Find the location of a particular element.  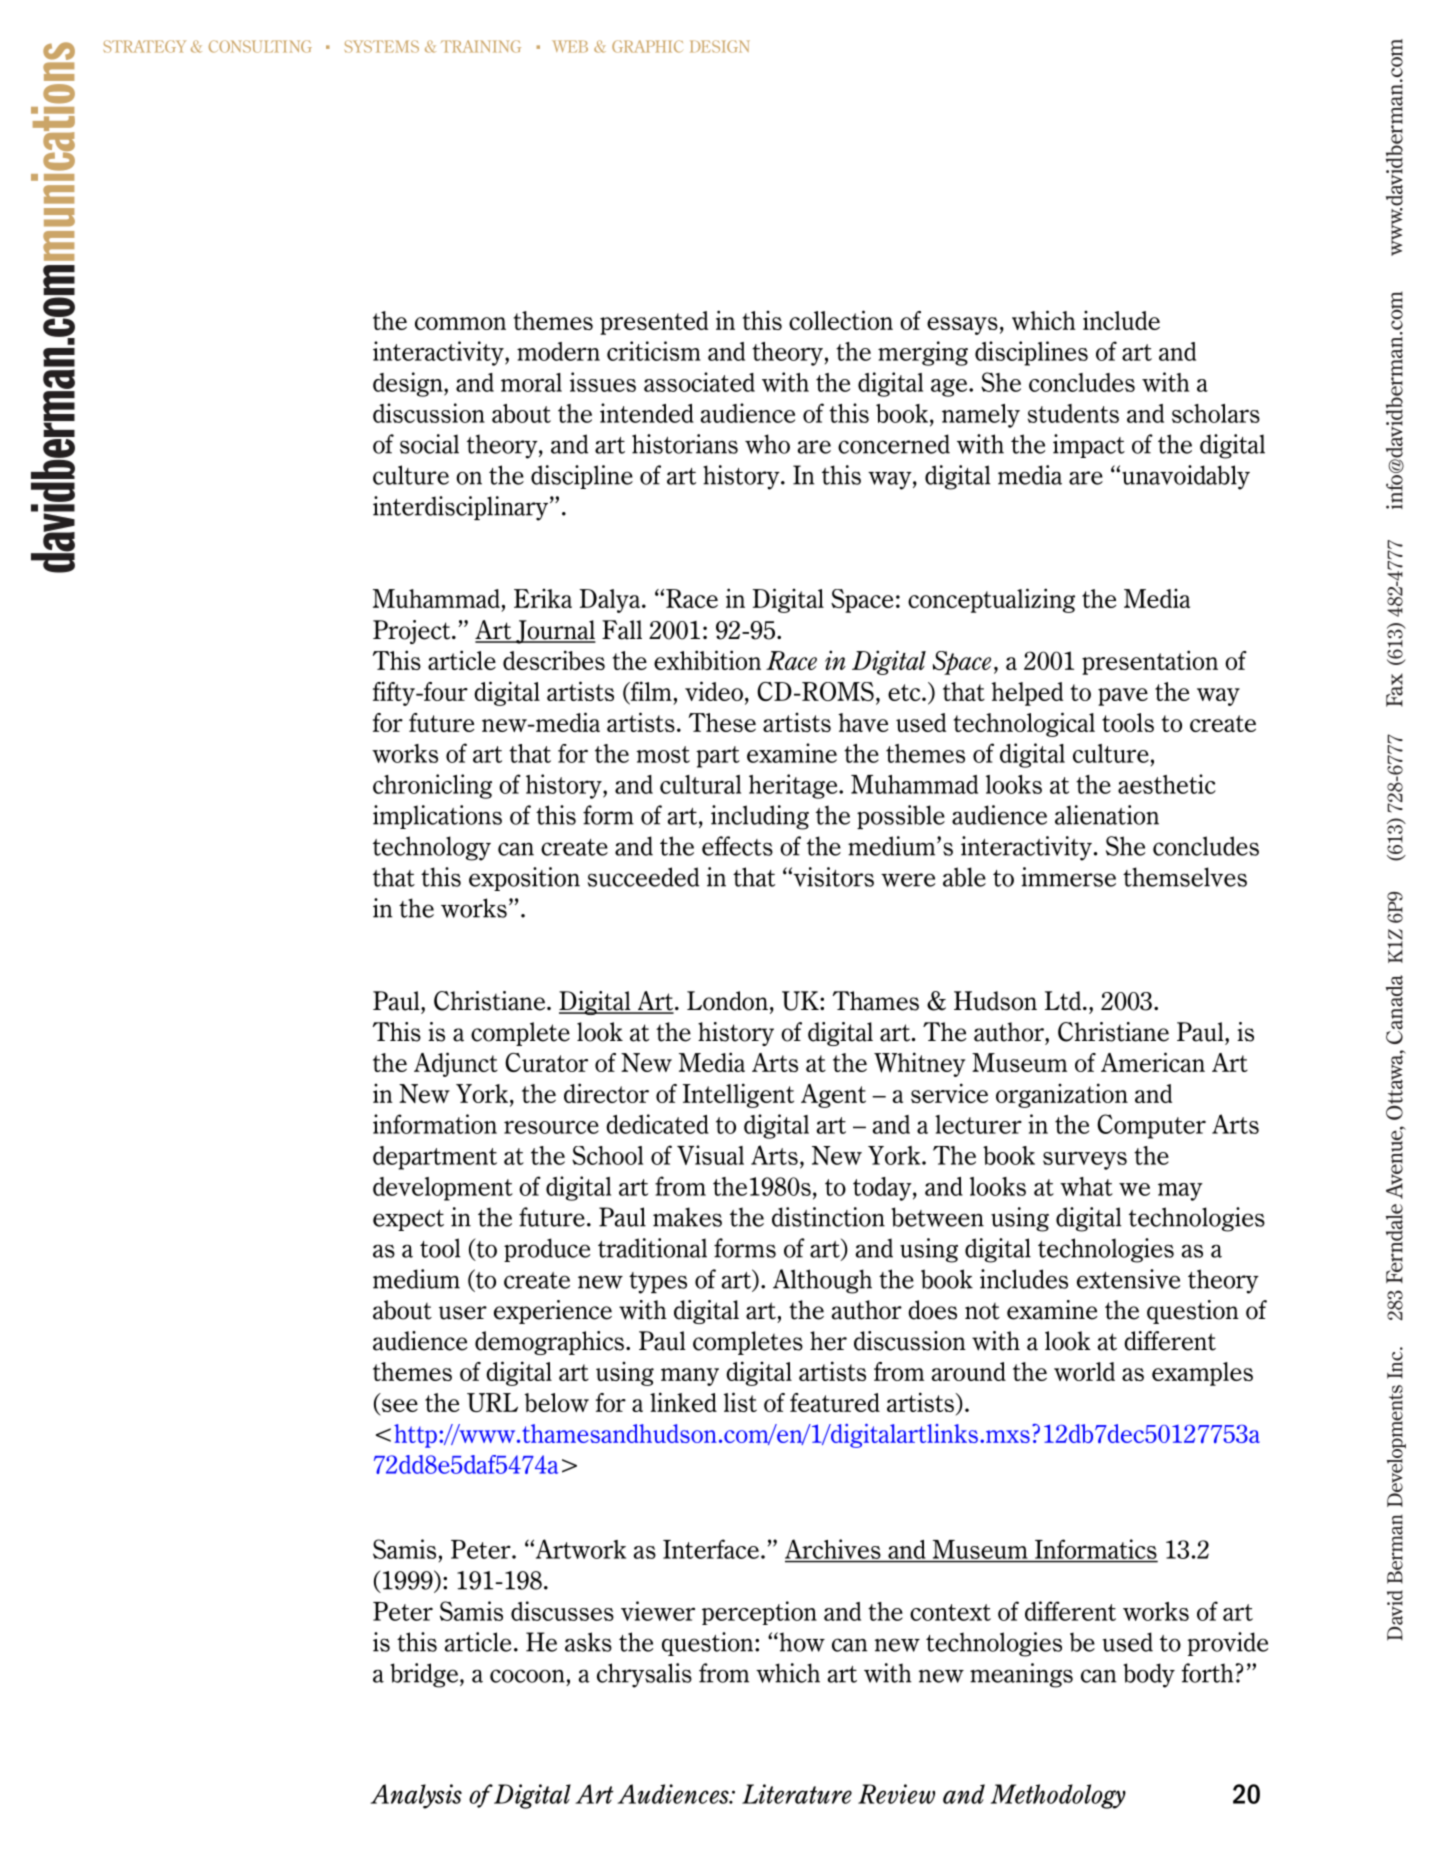

Although is located at coordinates (822, 1281).
